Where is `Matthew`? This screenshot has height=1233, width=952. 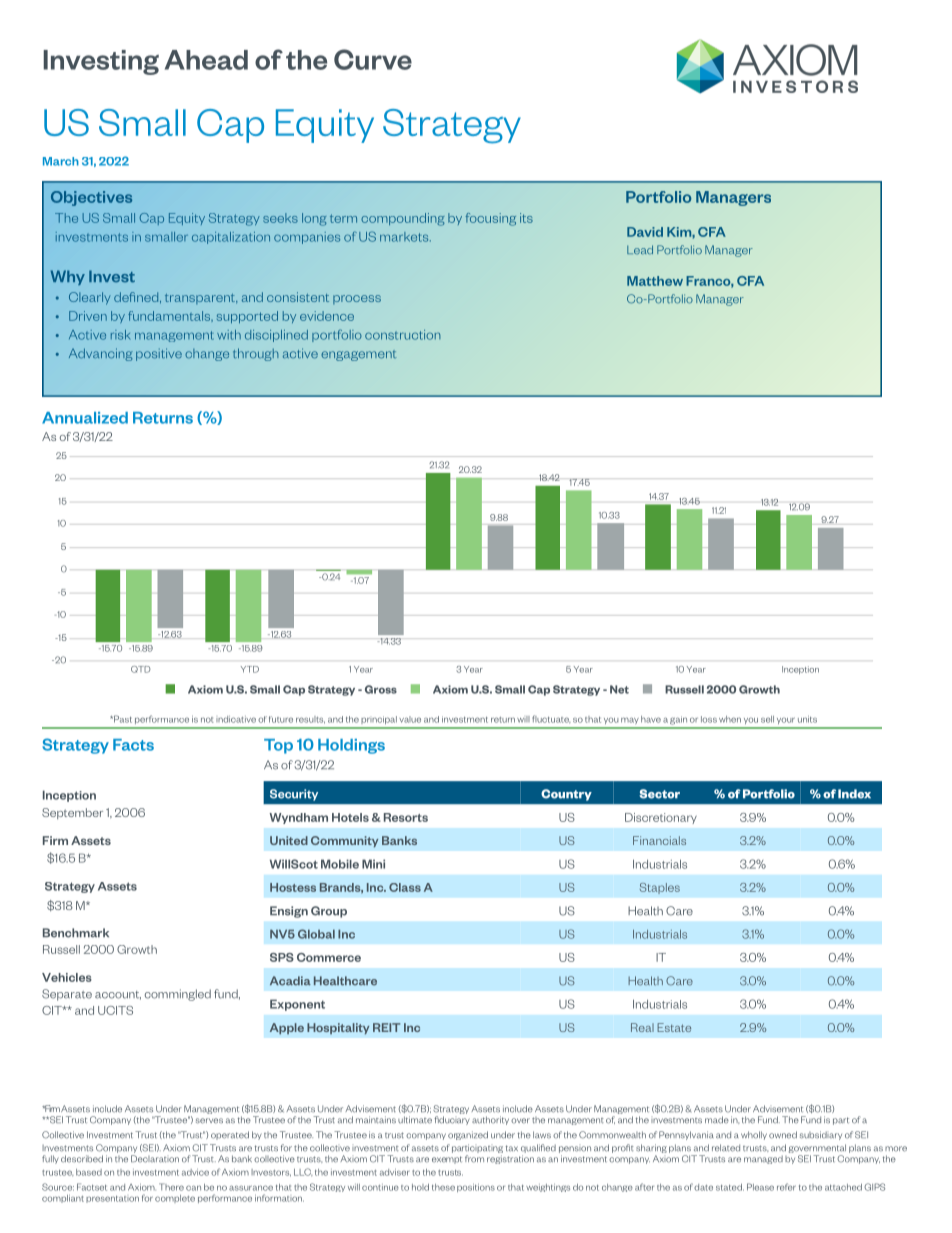 Matthew is located at coordinates (655, 281).
